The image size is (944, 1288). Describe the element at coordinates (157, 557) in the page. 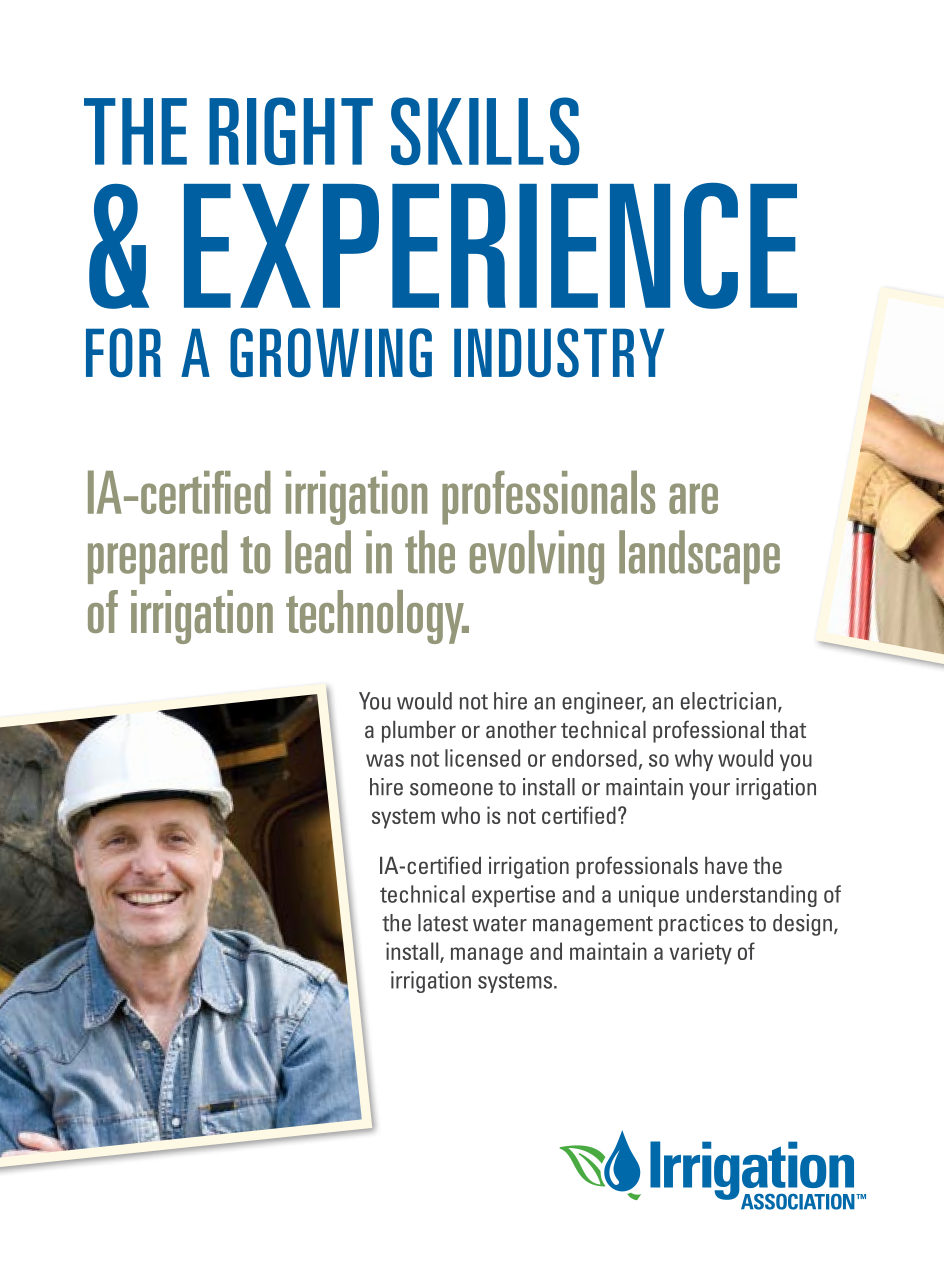

I see `prepared` at that location.
